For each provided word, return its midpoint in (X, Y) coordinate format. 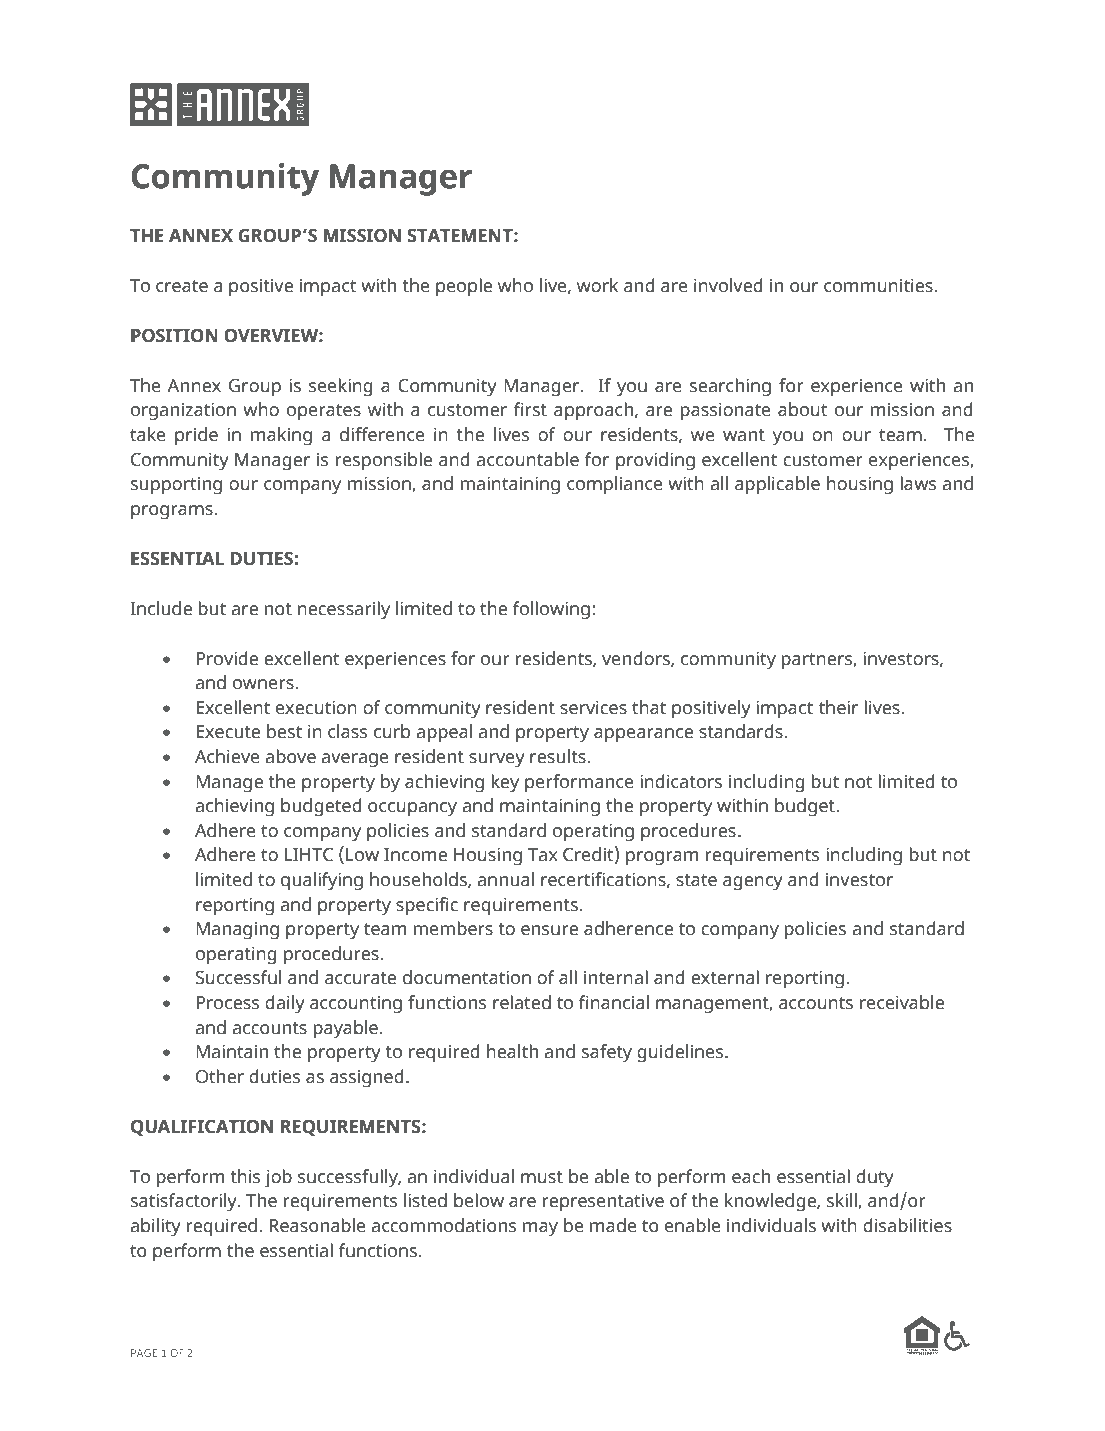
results (559, 756)
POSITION (174, 335)
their (838, 707)
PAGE (144, 1353)
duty (875, 1178)
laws (918, 483)
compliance (615, 485)
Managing (237, 931)
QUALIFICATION (202, 1128)
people (464, 287)
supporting (176, 486)
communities (879, 286)
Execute (228, 732)
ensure (549, 930)
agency (753, 883)
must (542, 1177)
